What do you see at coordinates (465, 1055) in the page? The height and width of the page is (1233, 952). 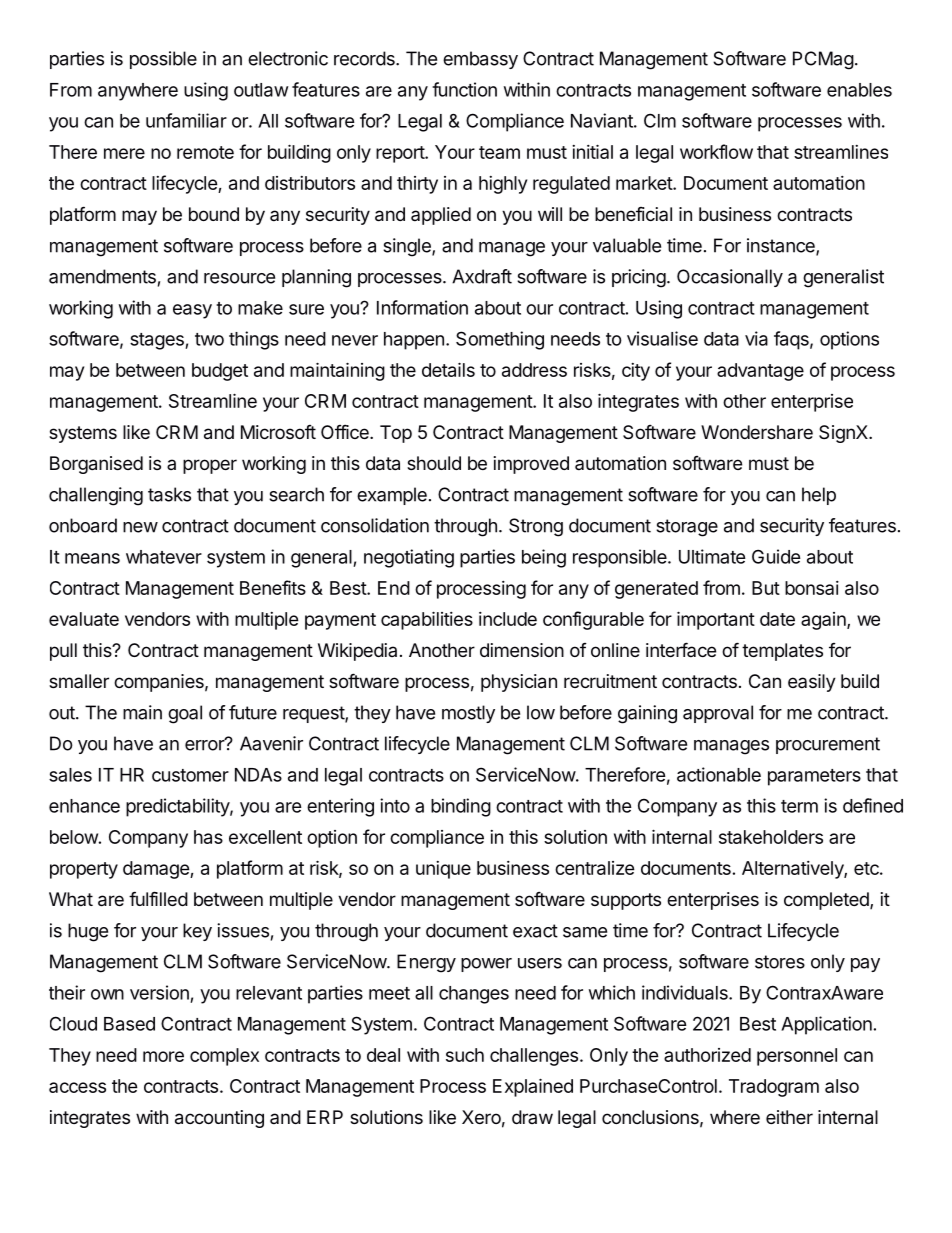 I see `such` at bounding box center [465, 1055].
